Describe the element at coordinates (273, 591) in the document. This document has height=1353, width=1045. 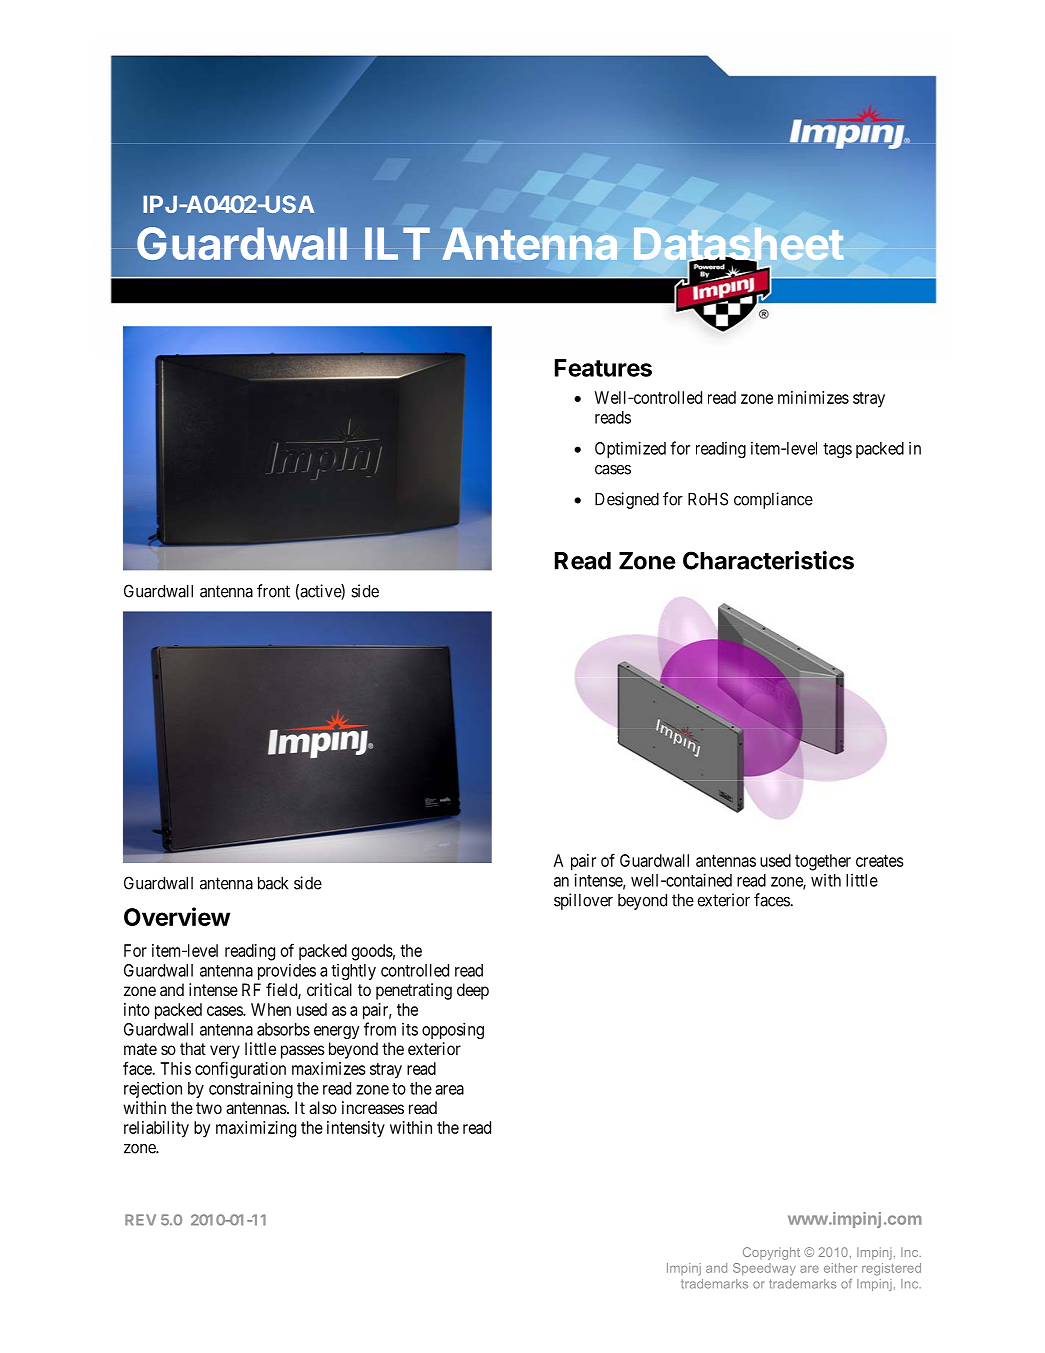
I see `front` at that location.
